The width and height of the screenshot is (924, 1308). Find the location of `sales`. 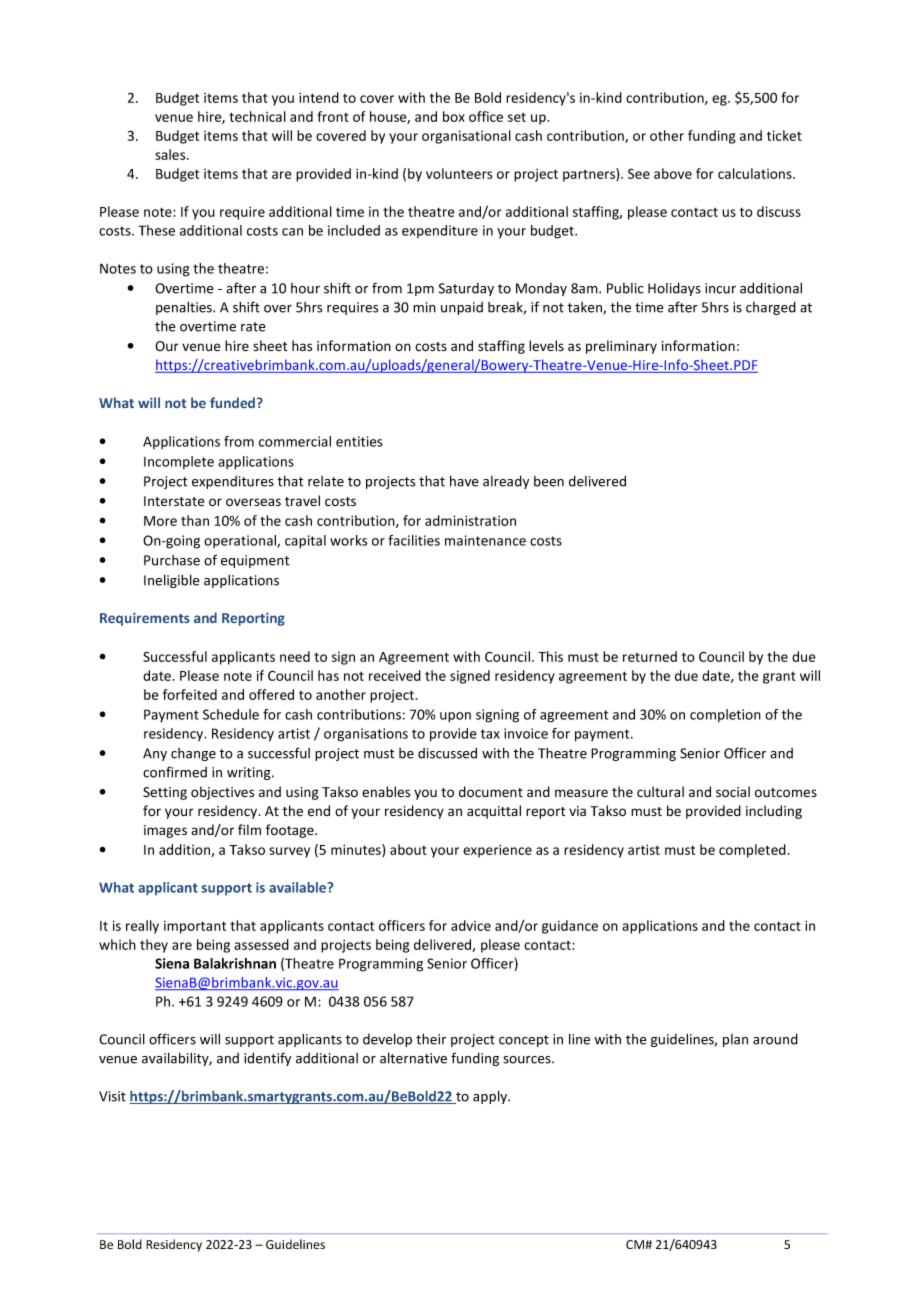

sales is located at coordinates (171, 154).
